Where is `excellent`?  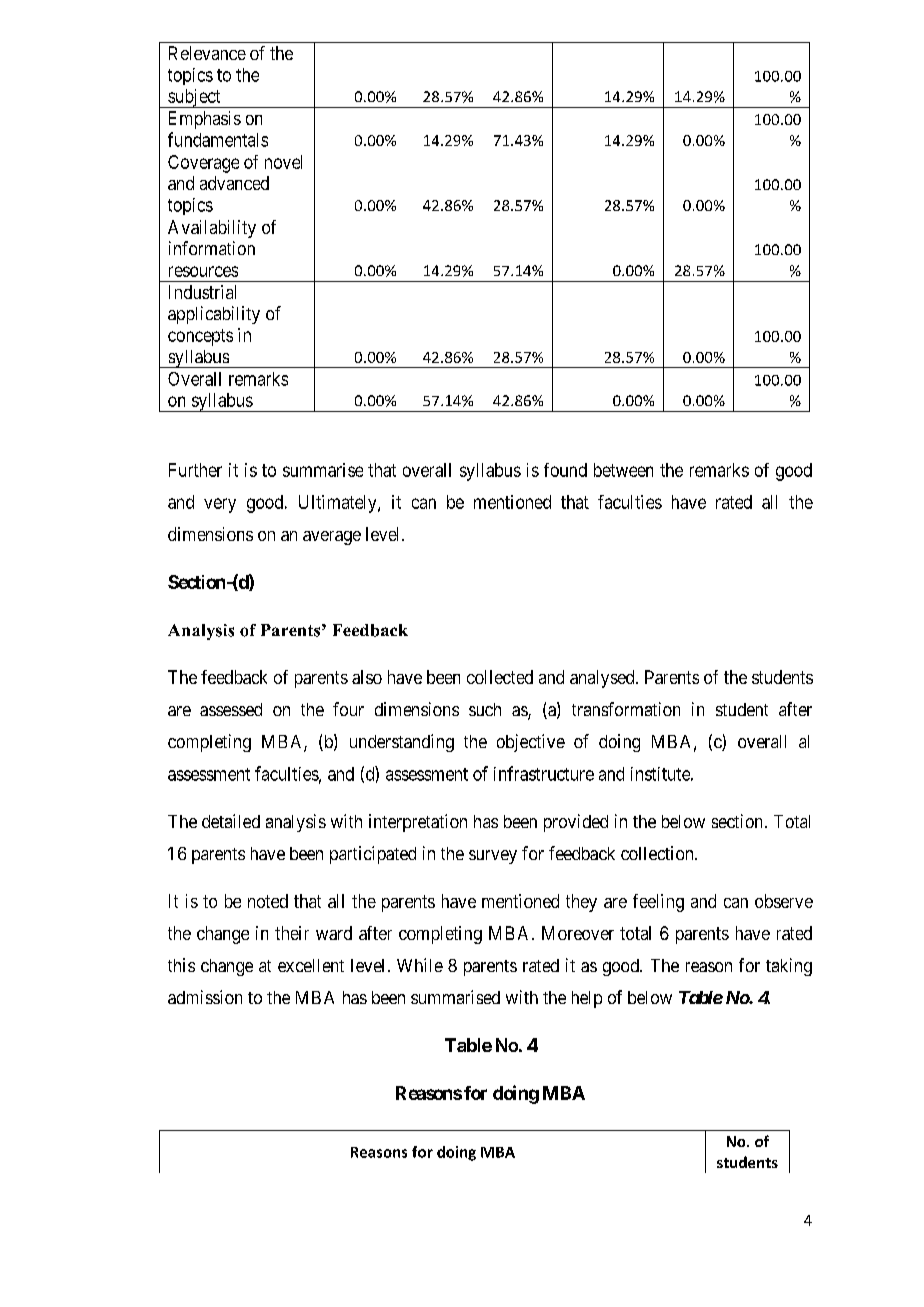 excellent is located at coordinates (311, 965).
